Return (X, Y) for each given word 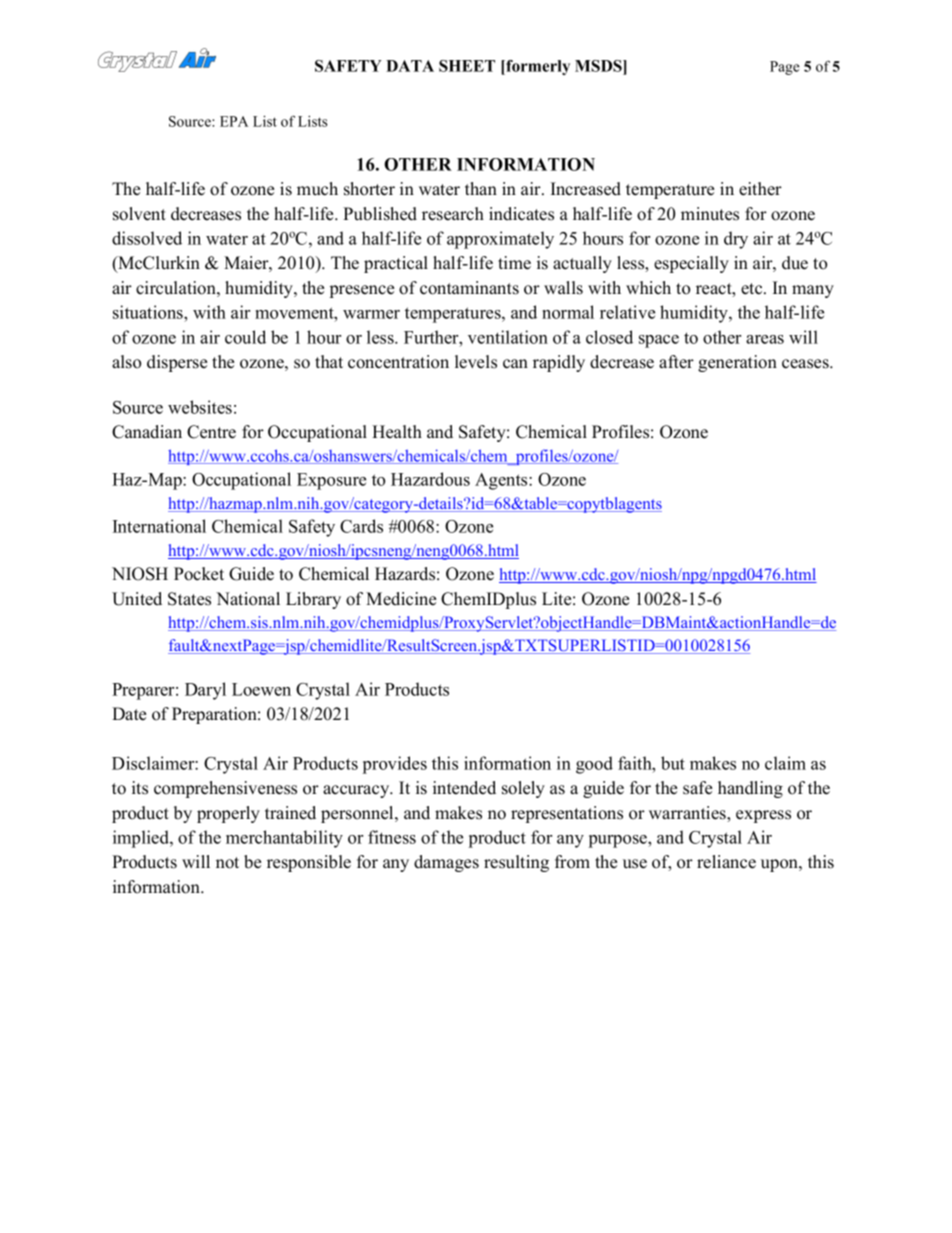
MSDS (599, 67)
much (317, 189)
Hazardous (430, 479)
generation (737, 363)
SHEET (467, 66)
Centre (211, 432)
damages (446, 863)
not (227, 863)
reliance (726, 862)
